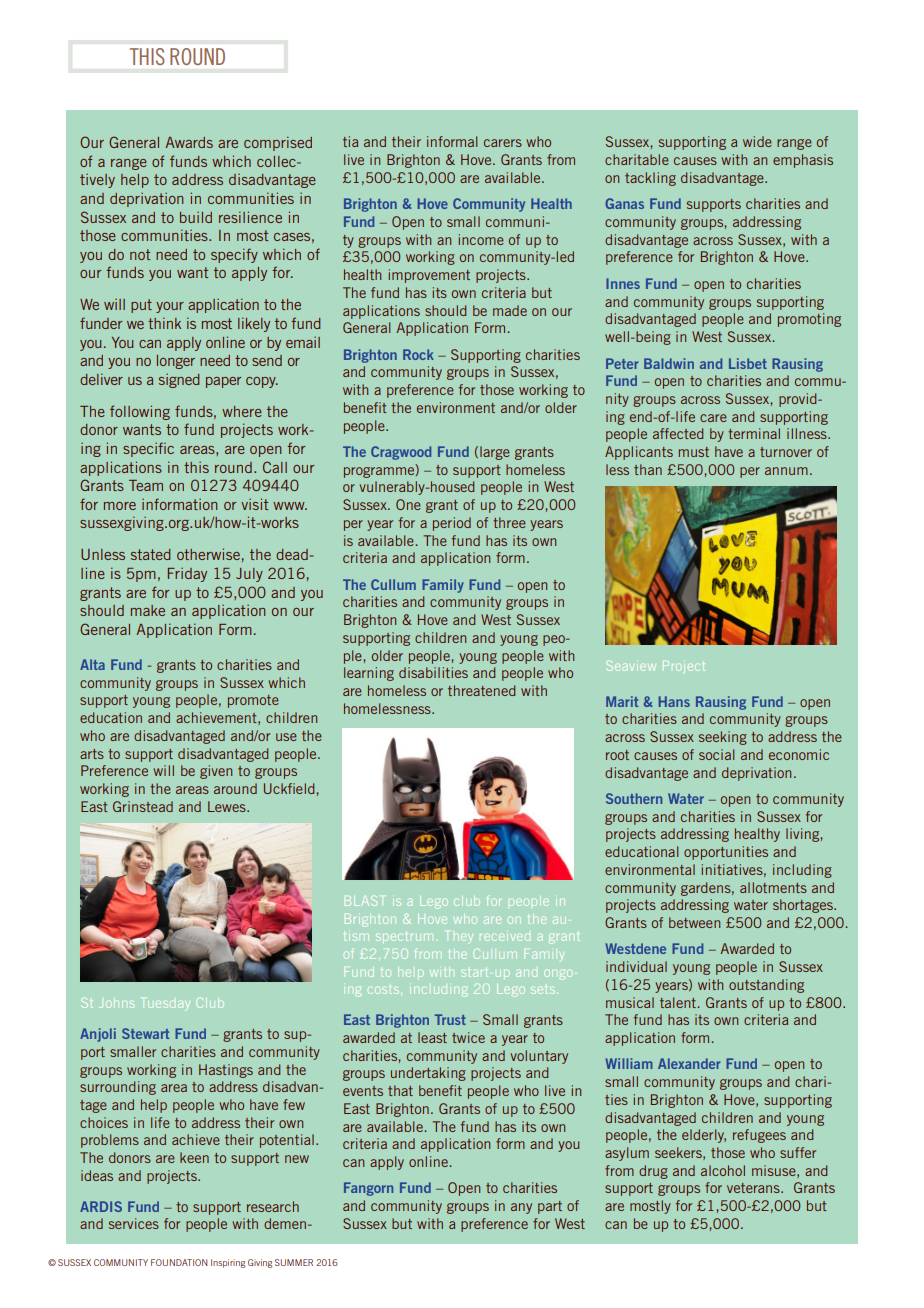 Image resolution: width=924 pixels, height=1308 pixels. What do you see at coordinates (505, 937) in the image?
I see `received` at bounding box center [505, 937].
